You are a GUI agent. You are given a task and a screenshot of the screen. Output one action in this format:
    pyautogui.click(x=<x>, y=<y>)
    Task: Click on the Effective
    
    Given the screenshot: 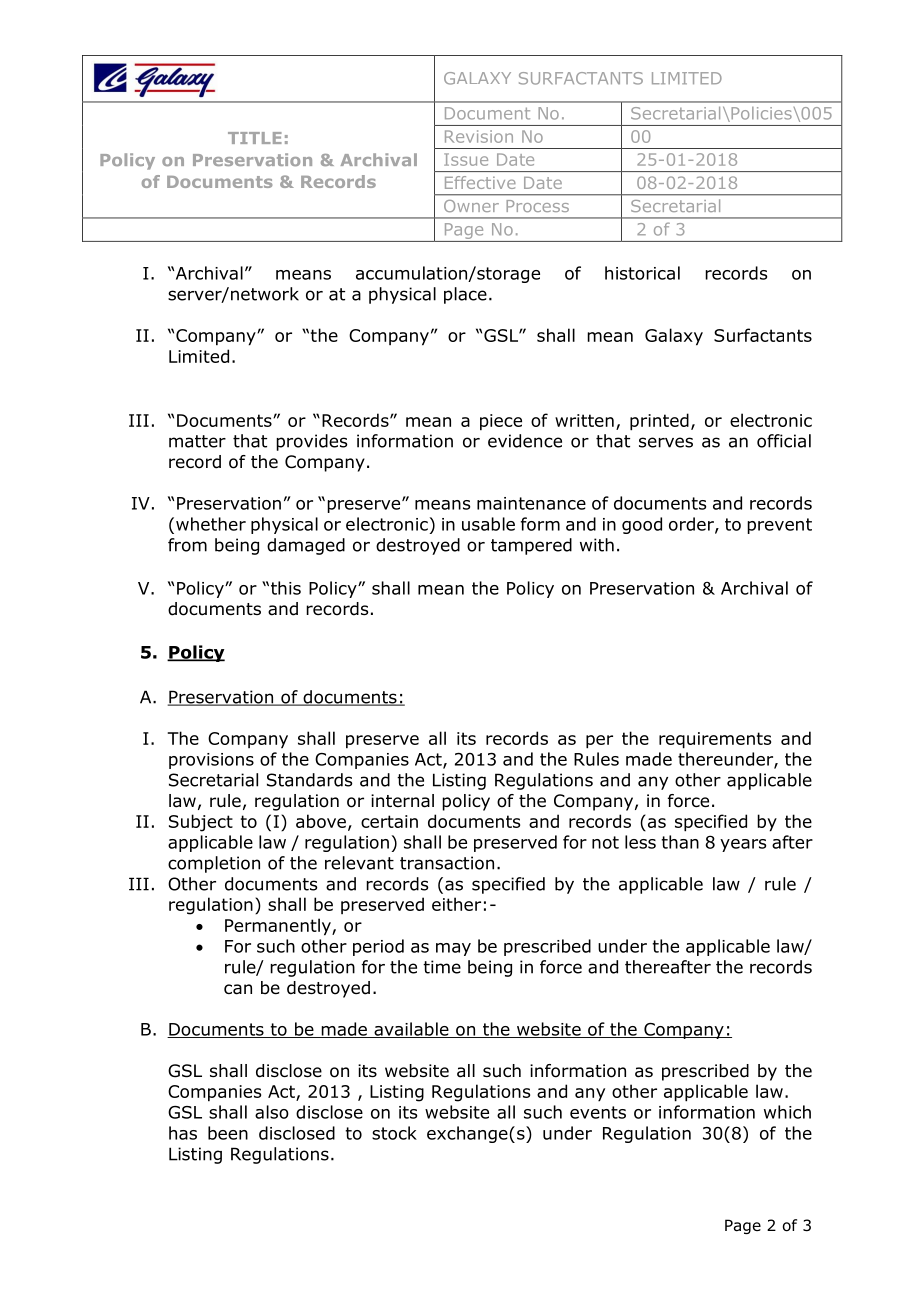 What is the action you would take?
    pyautogui.click(x=480, y=182)
